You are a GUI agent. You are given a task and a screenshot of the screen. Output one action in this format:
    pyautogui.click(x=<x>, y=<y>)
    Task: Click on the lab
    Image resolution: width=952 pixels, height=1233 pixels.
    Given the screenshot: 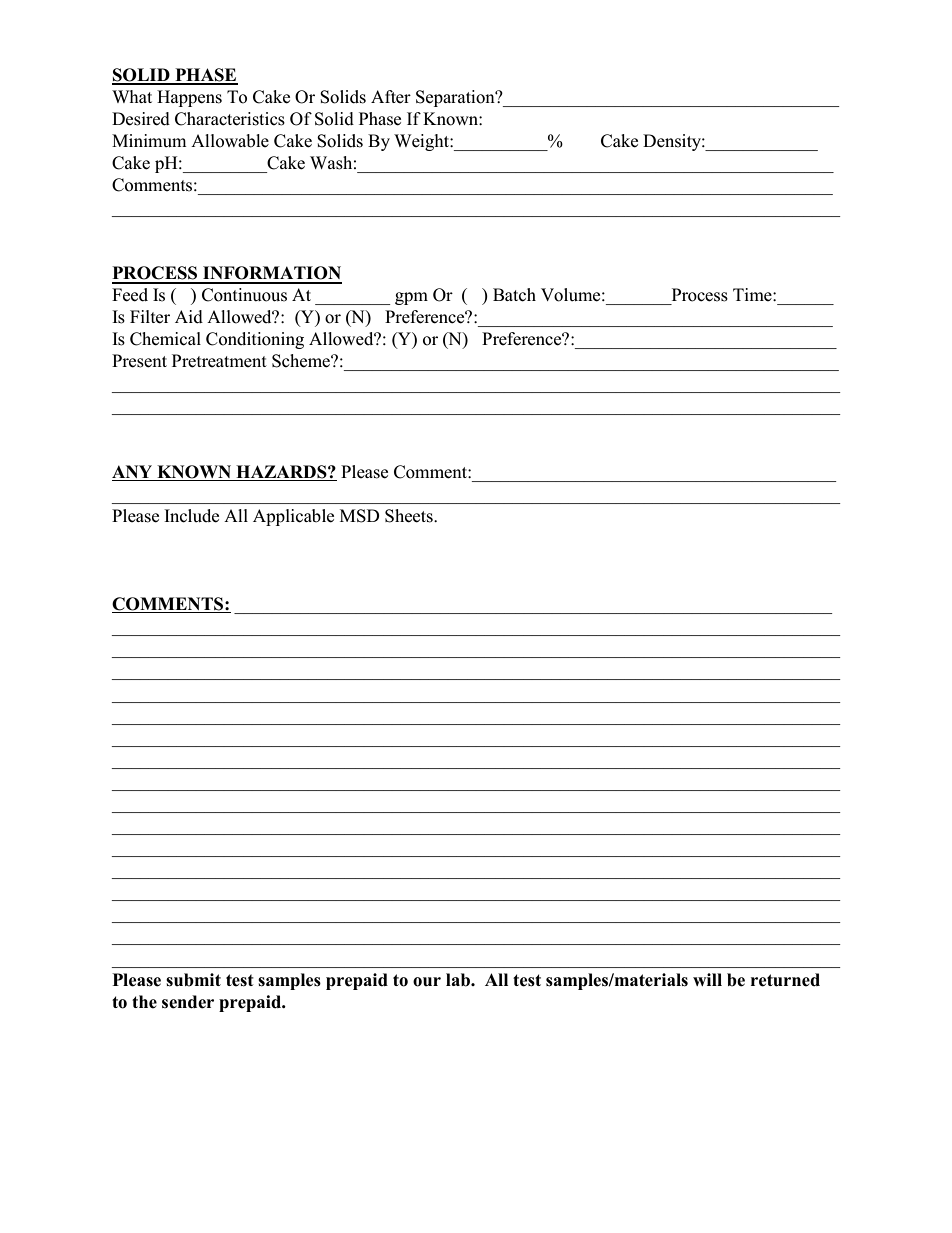 What is the action you would take?
    pyautogui.click(x=459, y=980)
